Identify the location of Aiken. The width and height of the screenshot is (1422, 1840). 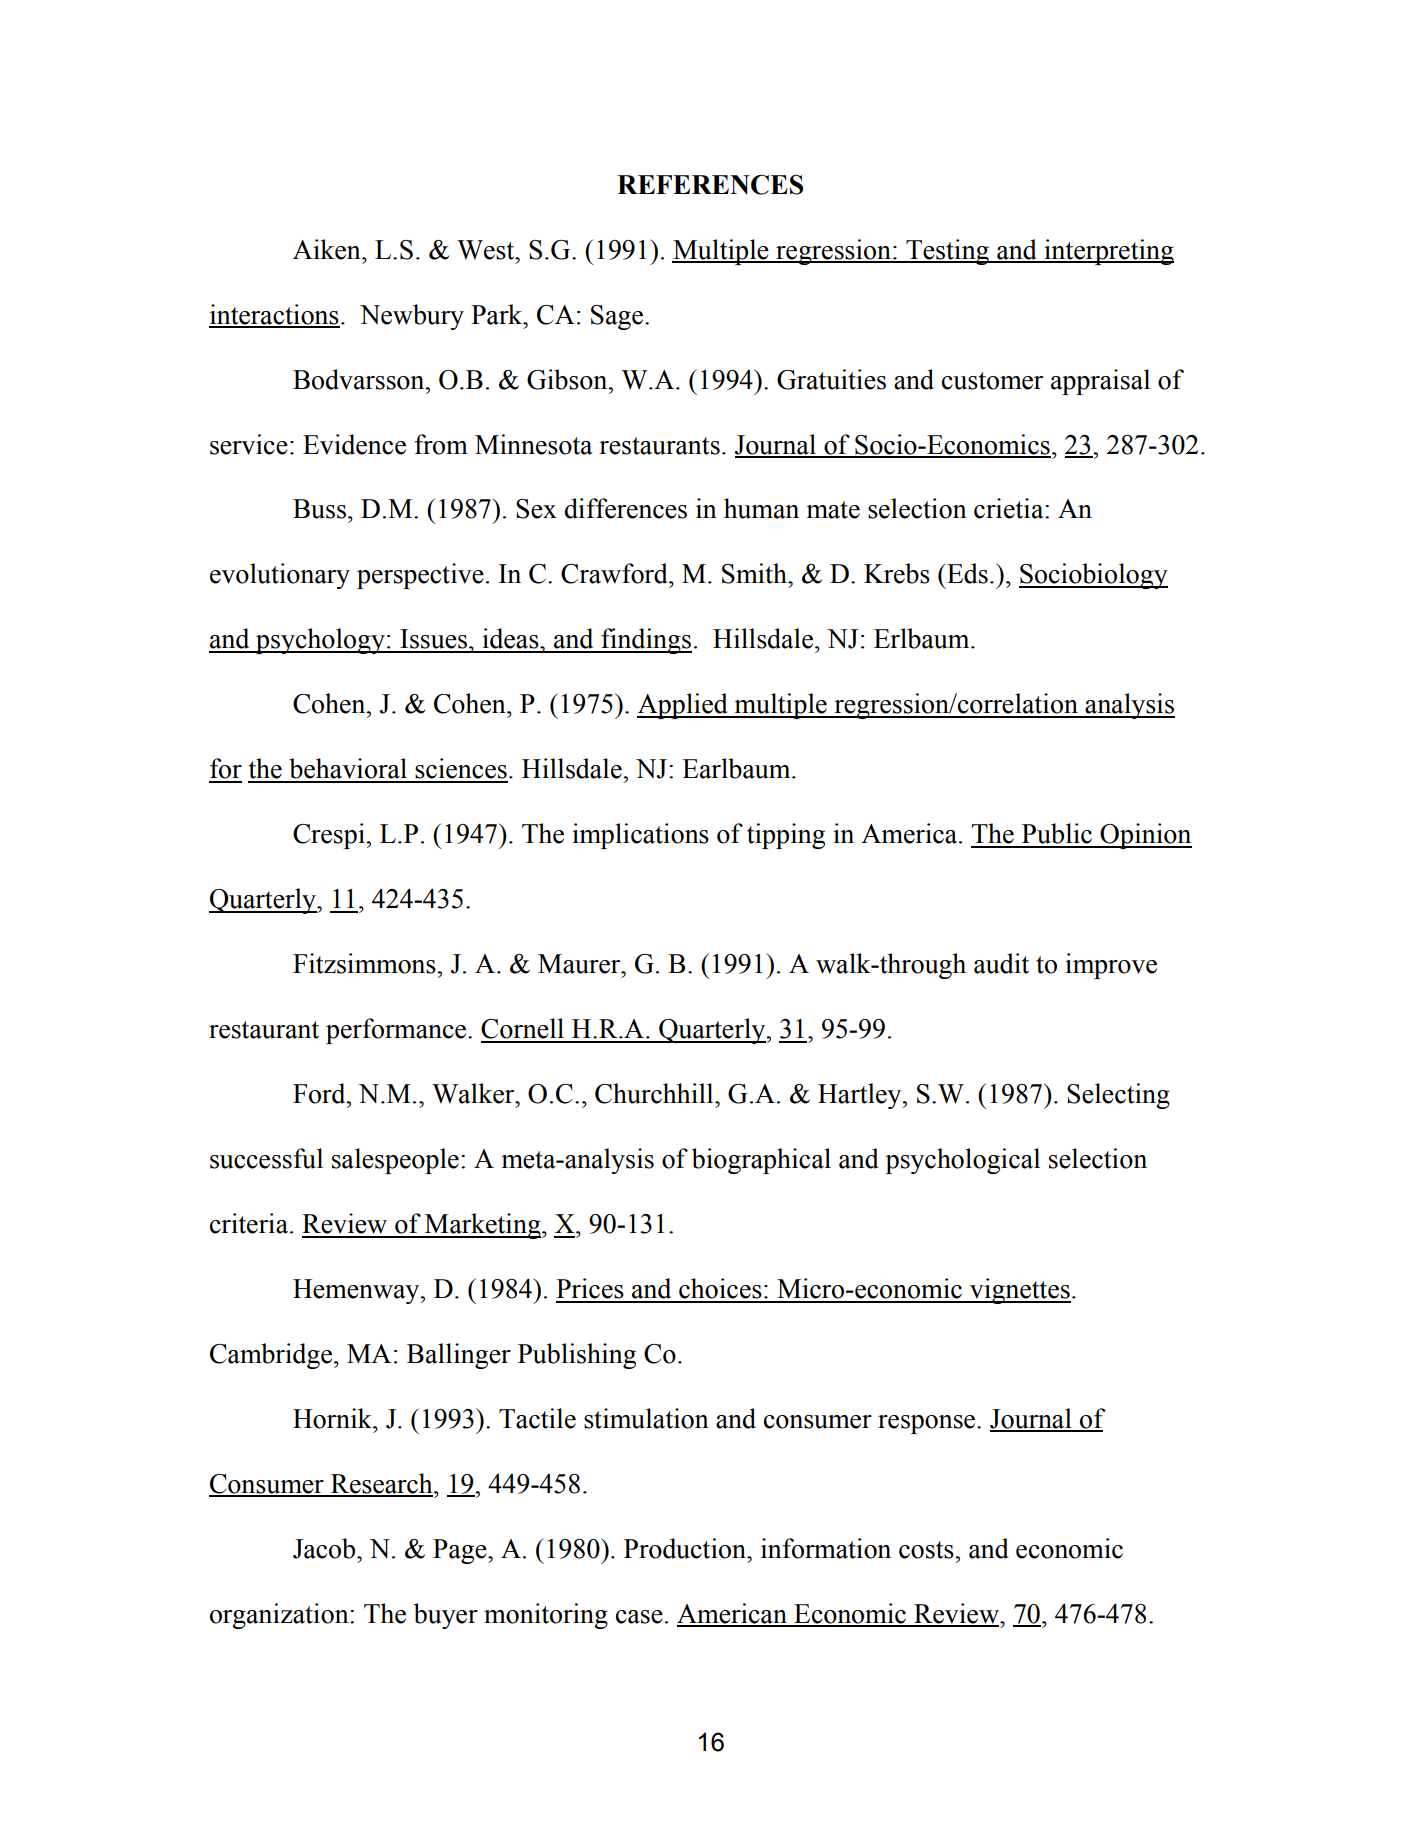
(328, 249).
